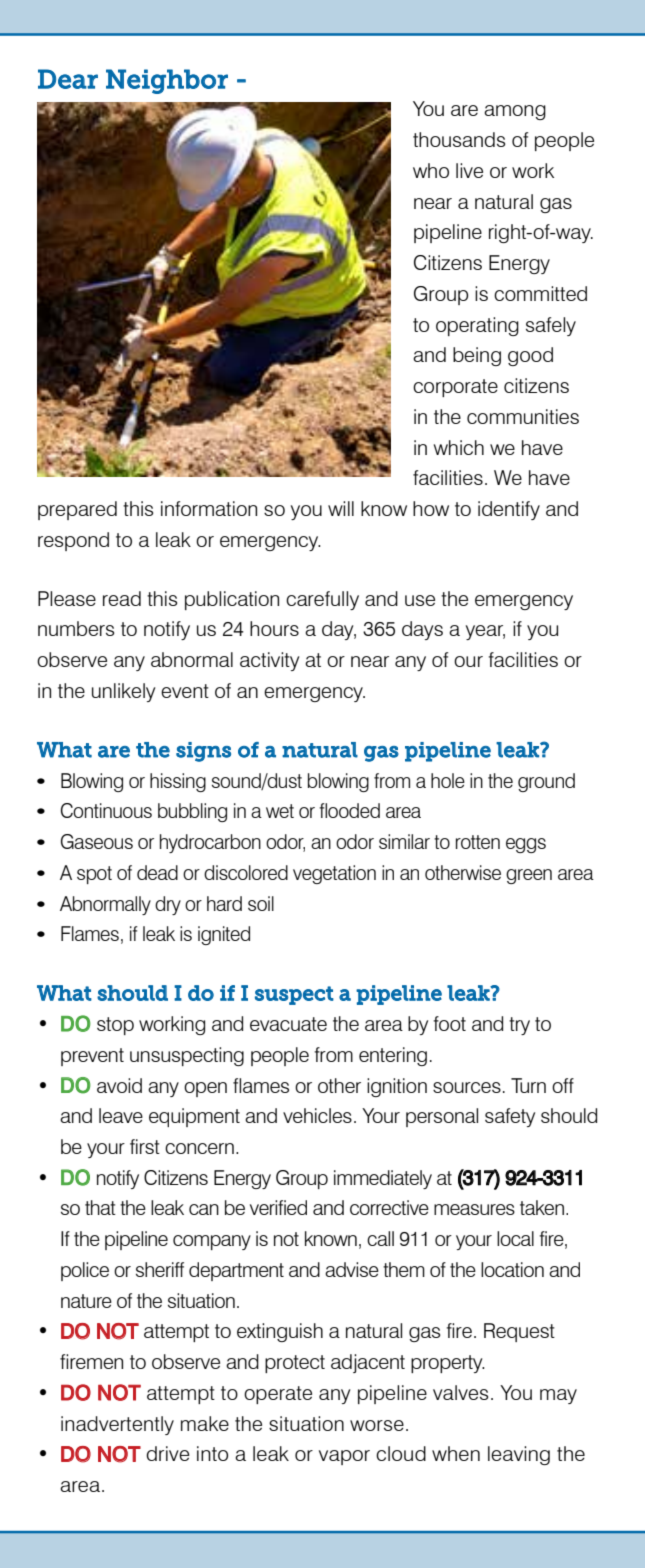  What do you see at coordinates (515, 112) in the screenshot?
I see `among` at bounding box center [515, 112].
